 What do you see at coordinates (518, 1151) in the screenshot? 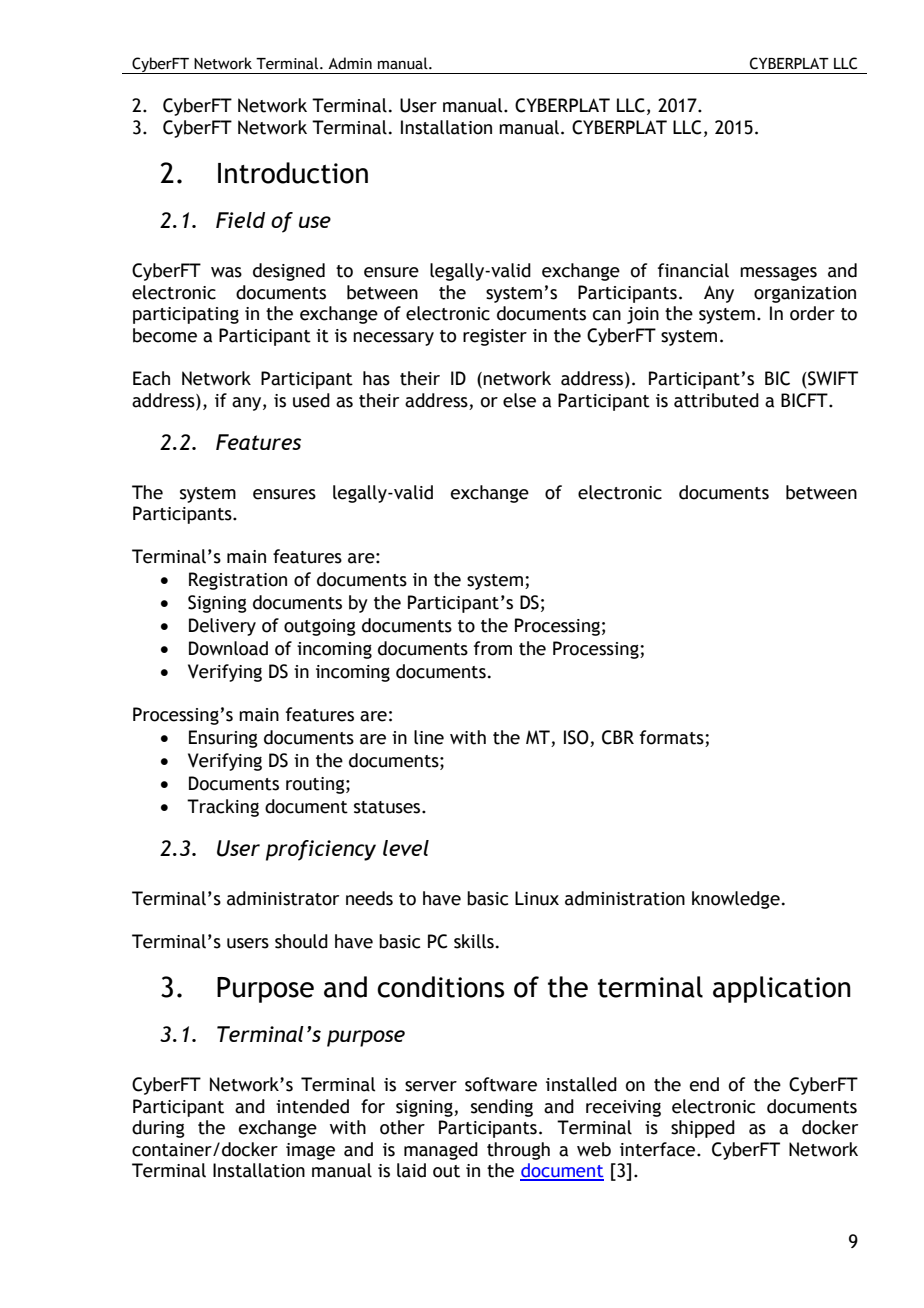
I see `through` at bounding box center [518, 1151].
